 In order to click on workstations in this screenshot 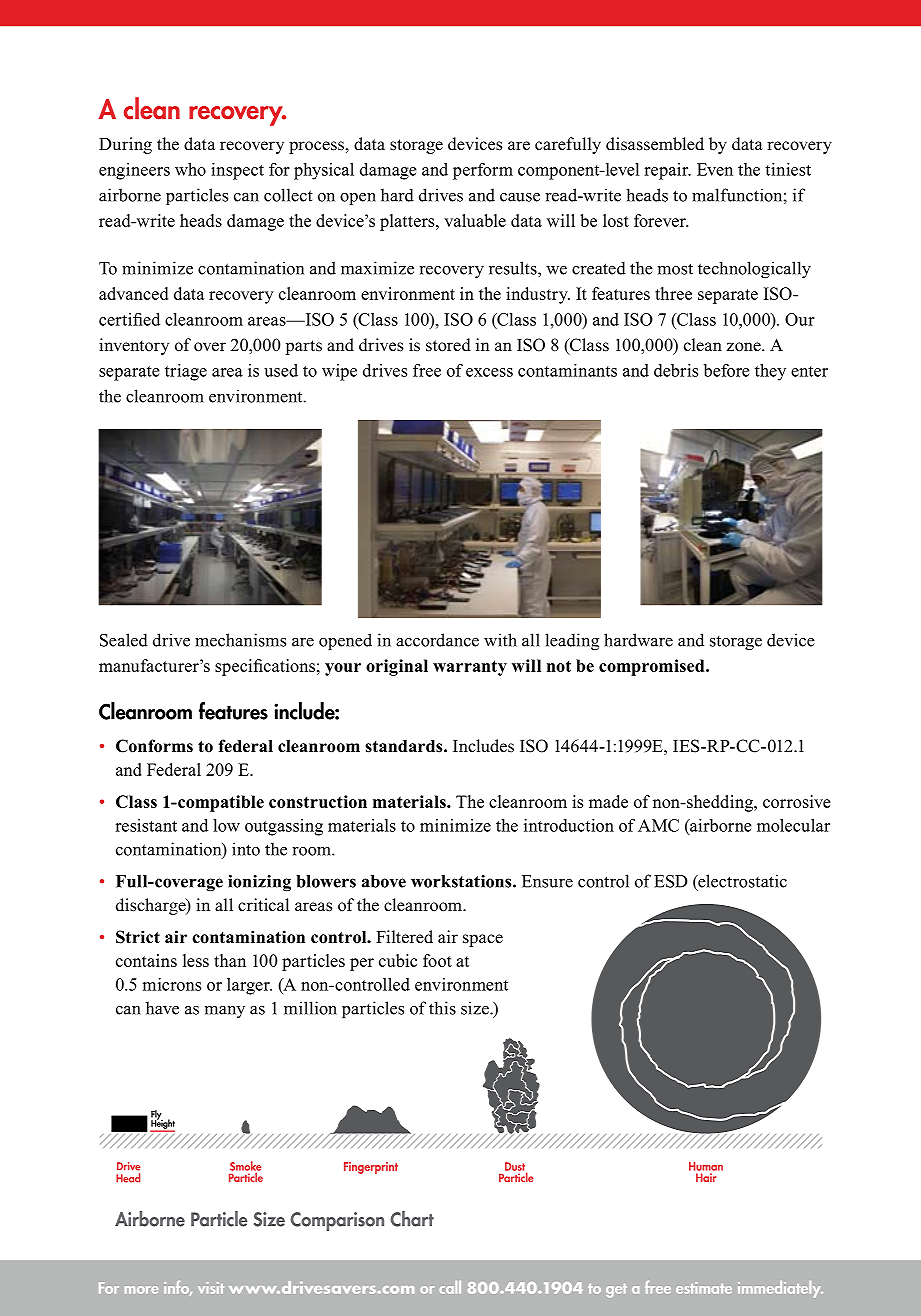, I will do `click(462, 881)`.
